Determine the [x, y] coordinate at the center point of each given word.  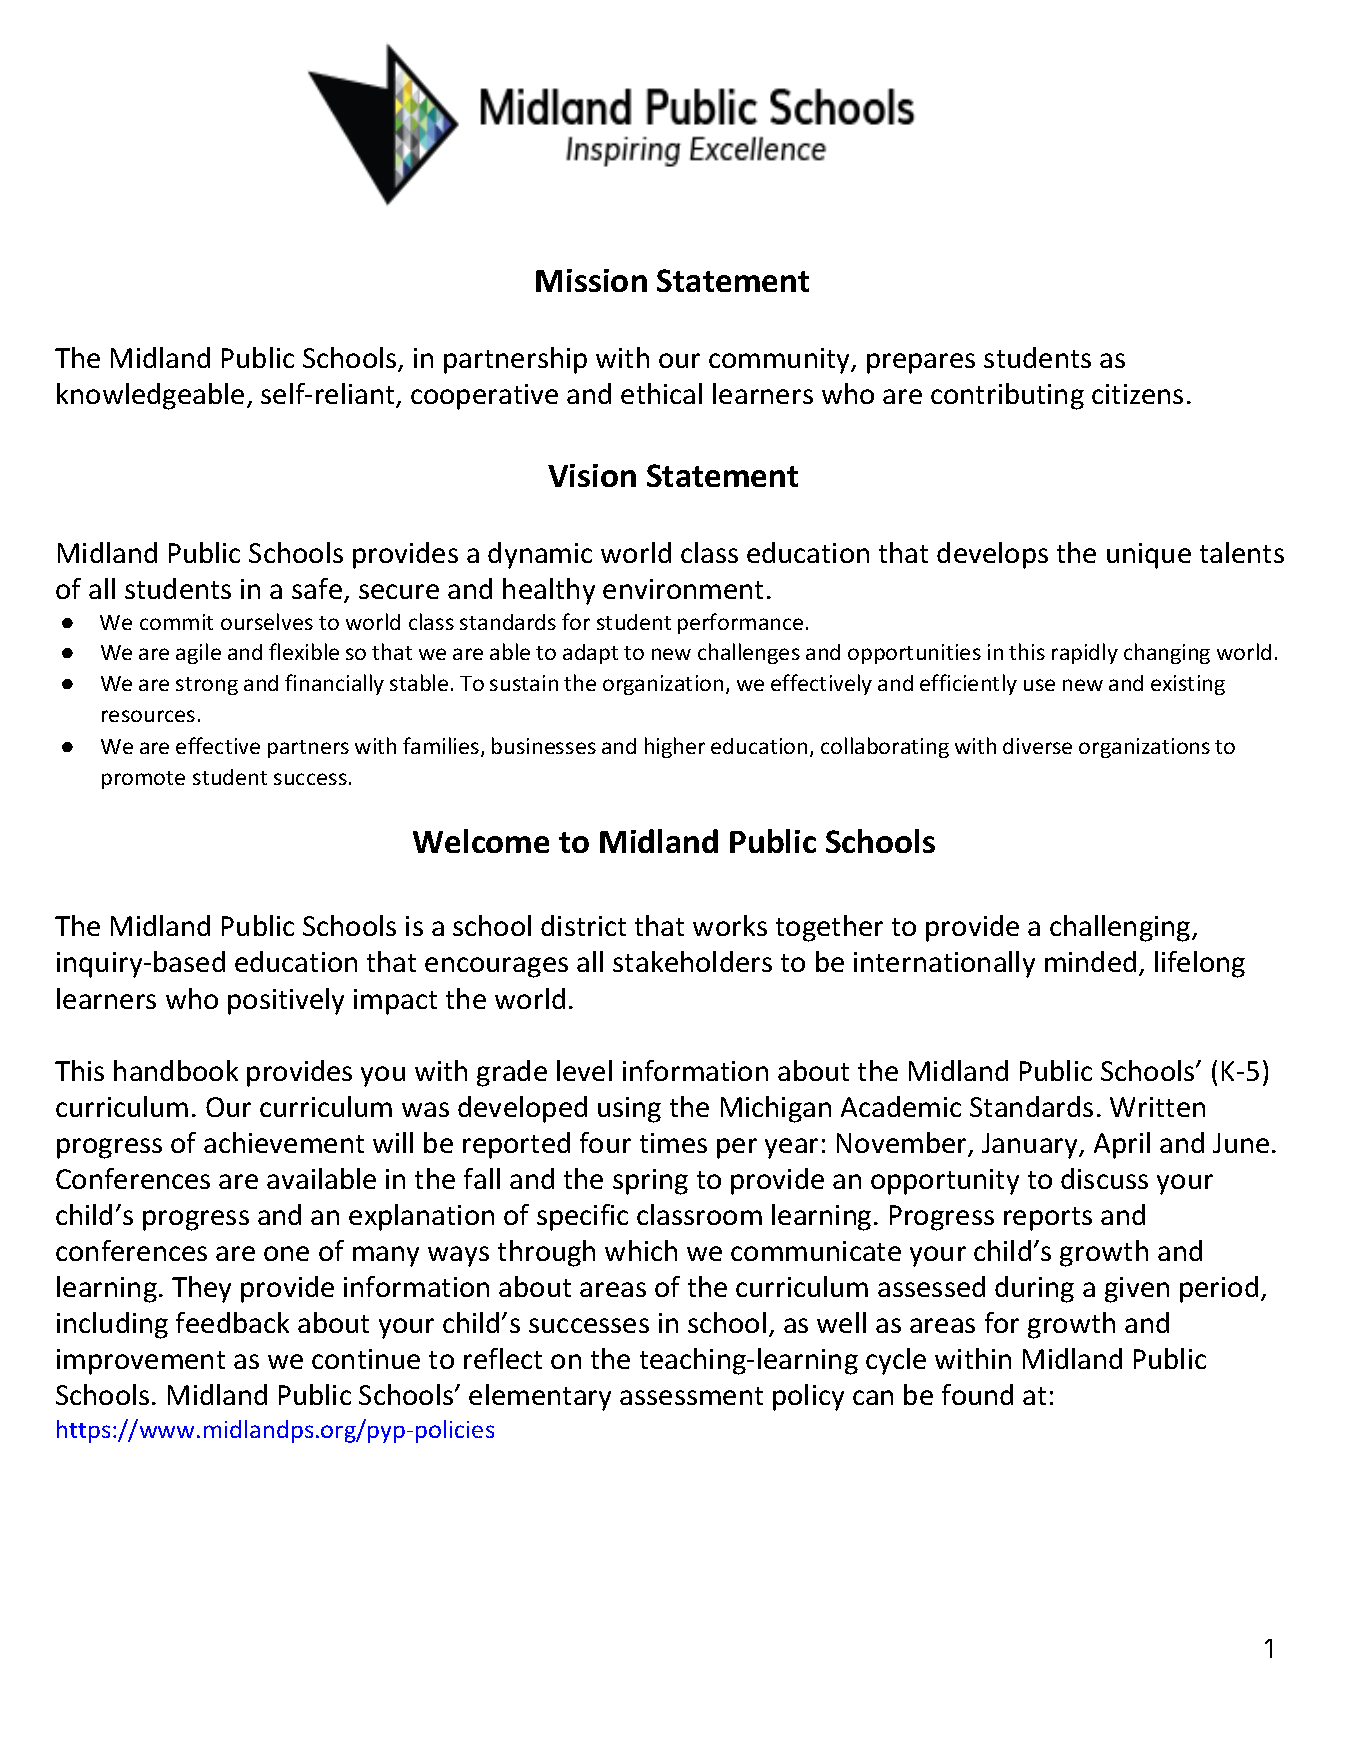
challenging [1121, 928]
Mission [591, 280]
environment [683, 589]
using [629, 1110]
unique [1149, 556]
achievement [284, 1142]
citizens [1137, 394]
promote [143, 780]
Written [1157, 1107]
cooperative [484, 397]
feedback [232, 1322]
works [730, 925]
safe [318, 590]
